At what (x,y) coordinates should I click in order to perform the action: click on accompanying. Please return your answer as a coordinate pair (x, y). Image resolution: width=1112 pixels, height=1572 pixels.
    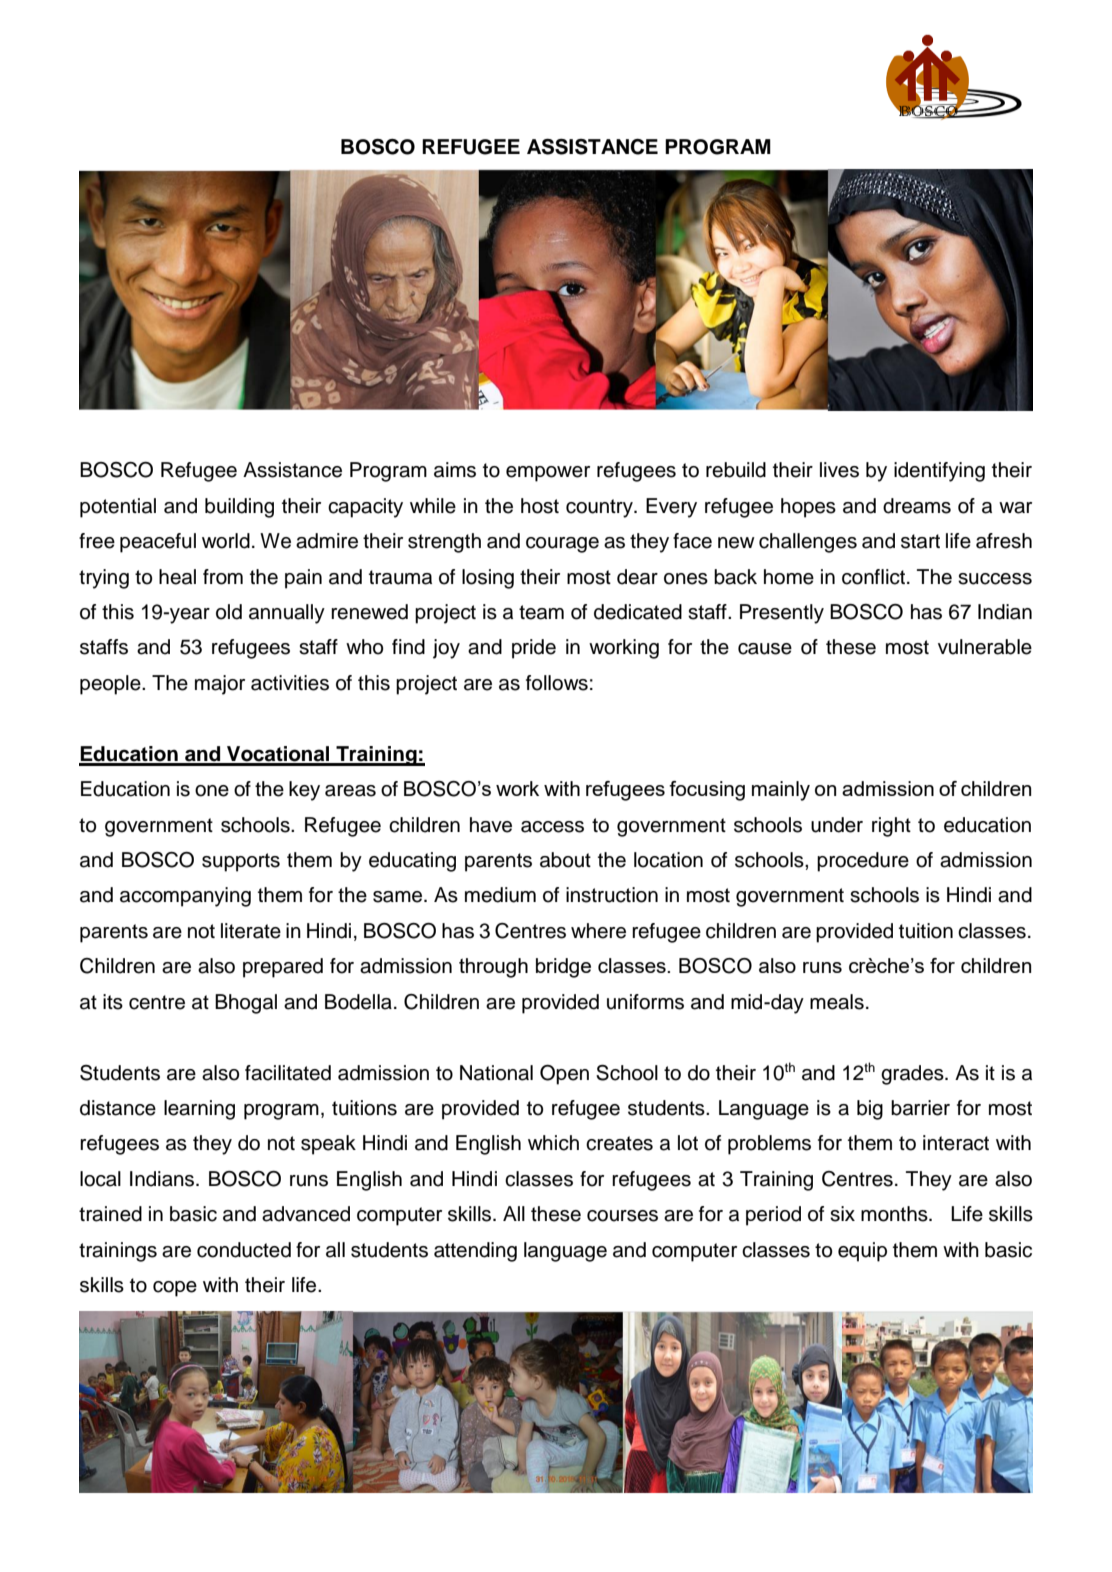
    Looking at the image, I should click on (185, 897).
